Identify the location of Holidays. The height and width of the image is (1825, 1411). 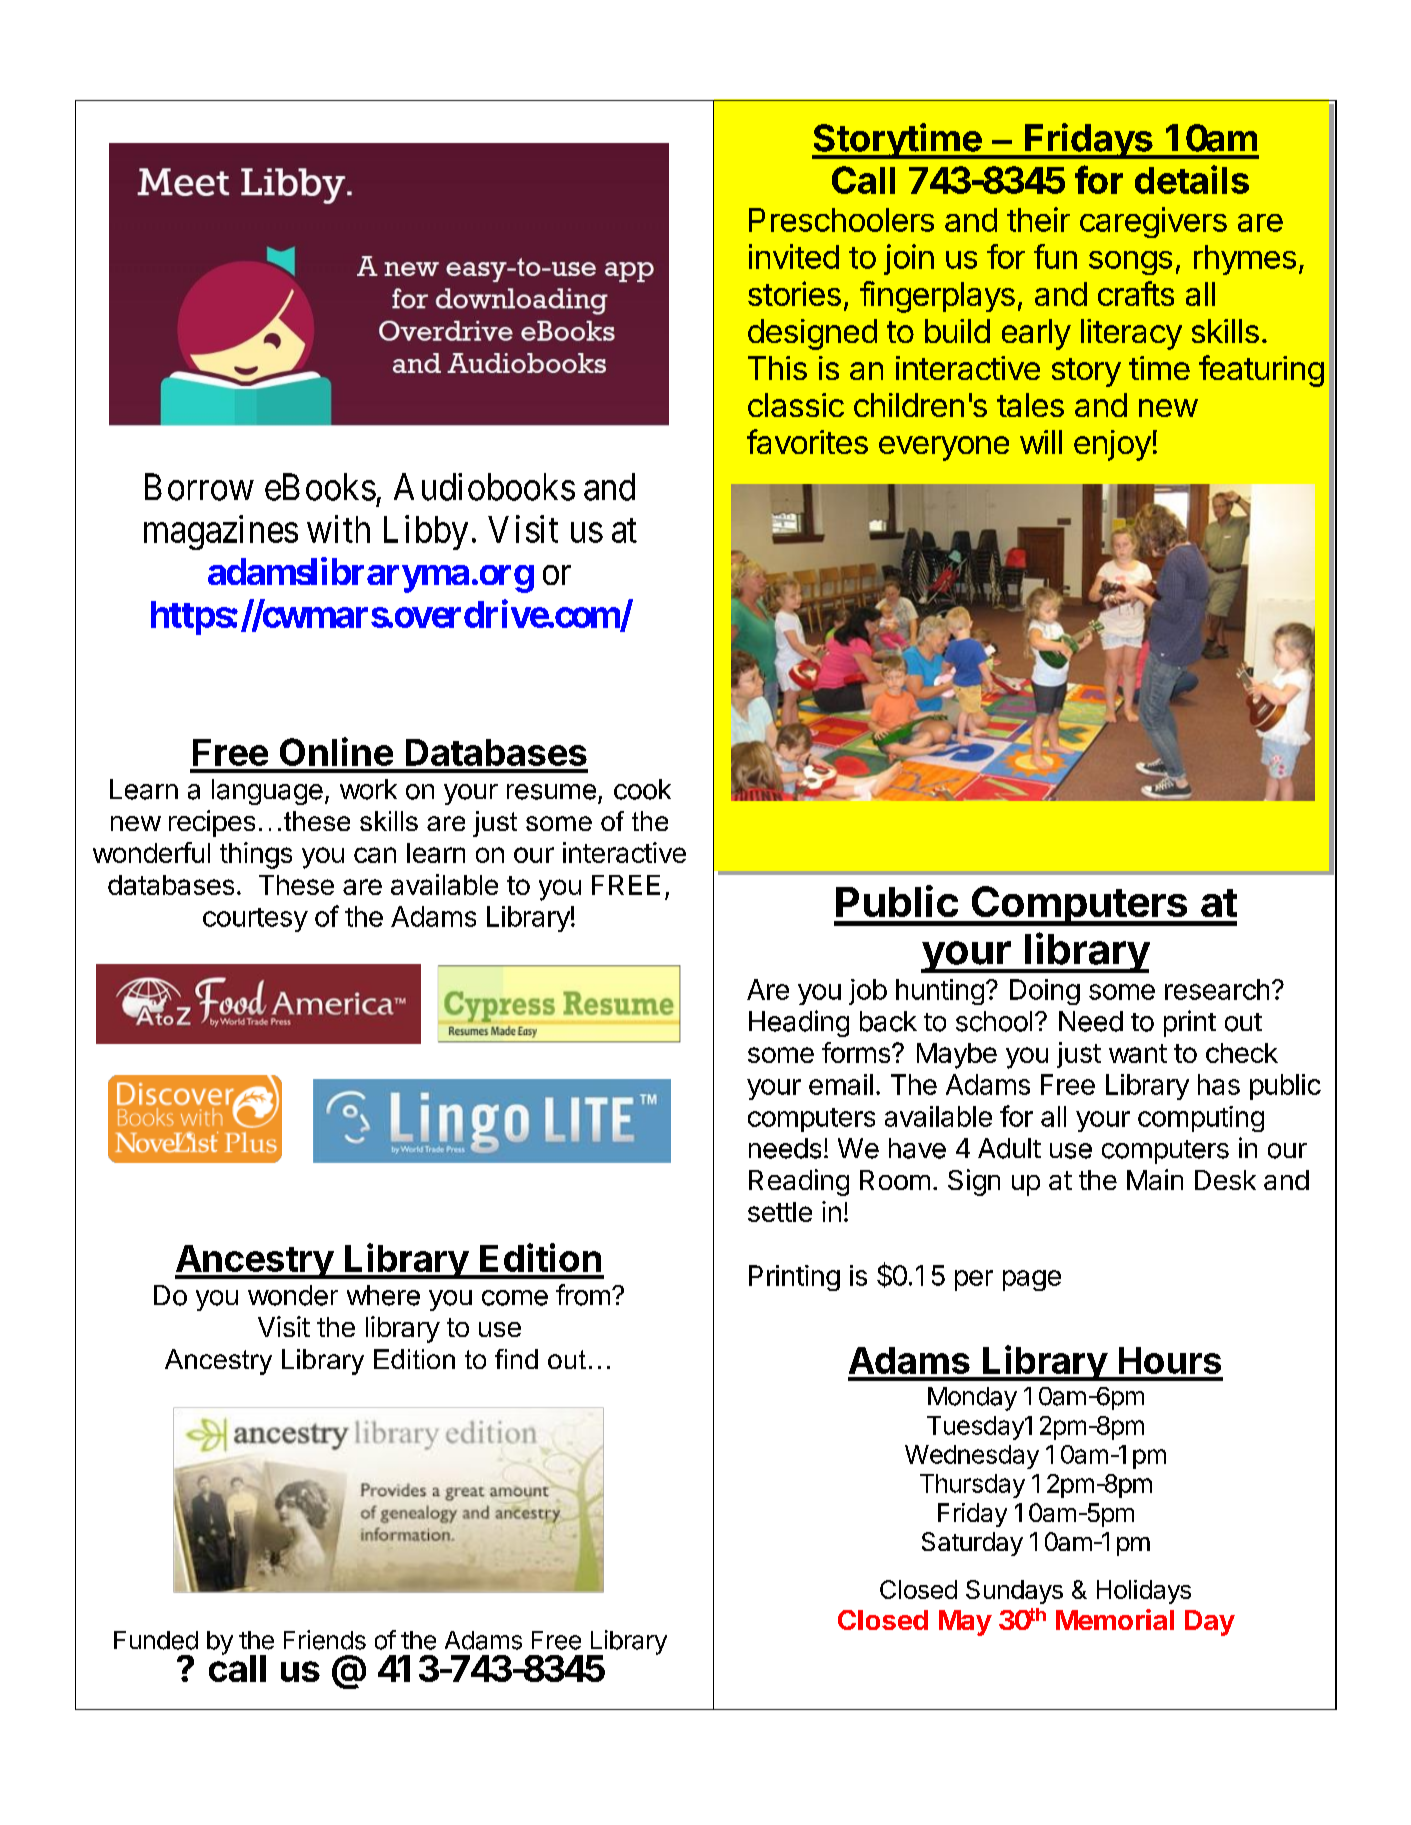
(1144, 1592).
